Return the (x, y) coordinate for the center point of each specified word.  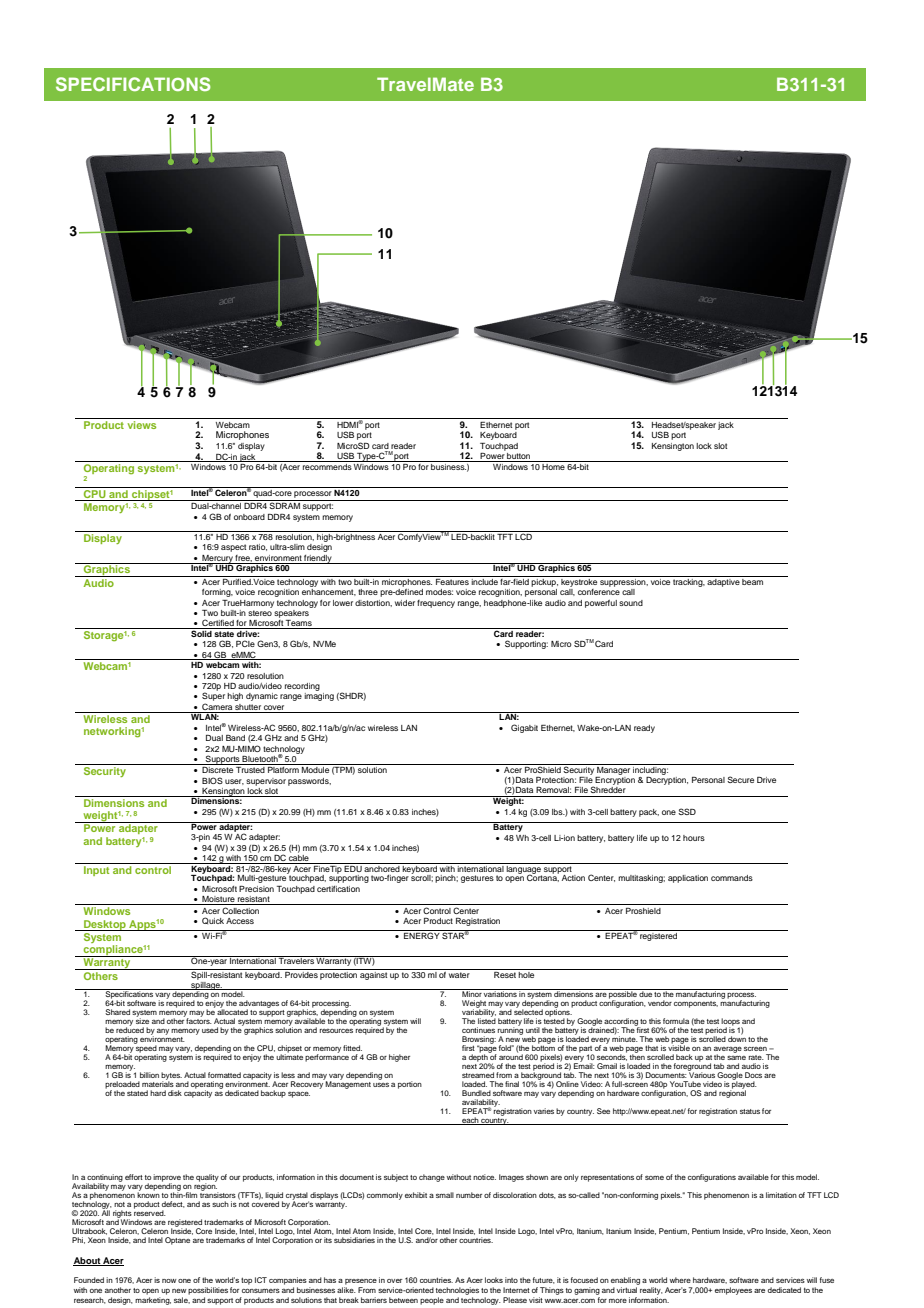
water (459, 975)
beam (752, 582)
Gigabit (524, 728)
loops (731, 1023)
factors (199, 1020)
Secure (740, 779)
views (142, 425)
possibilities (208, 1291)
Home (554, 465)
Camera (217, 708)
